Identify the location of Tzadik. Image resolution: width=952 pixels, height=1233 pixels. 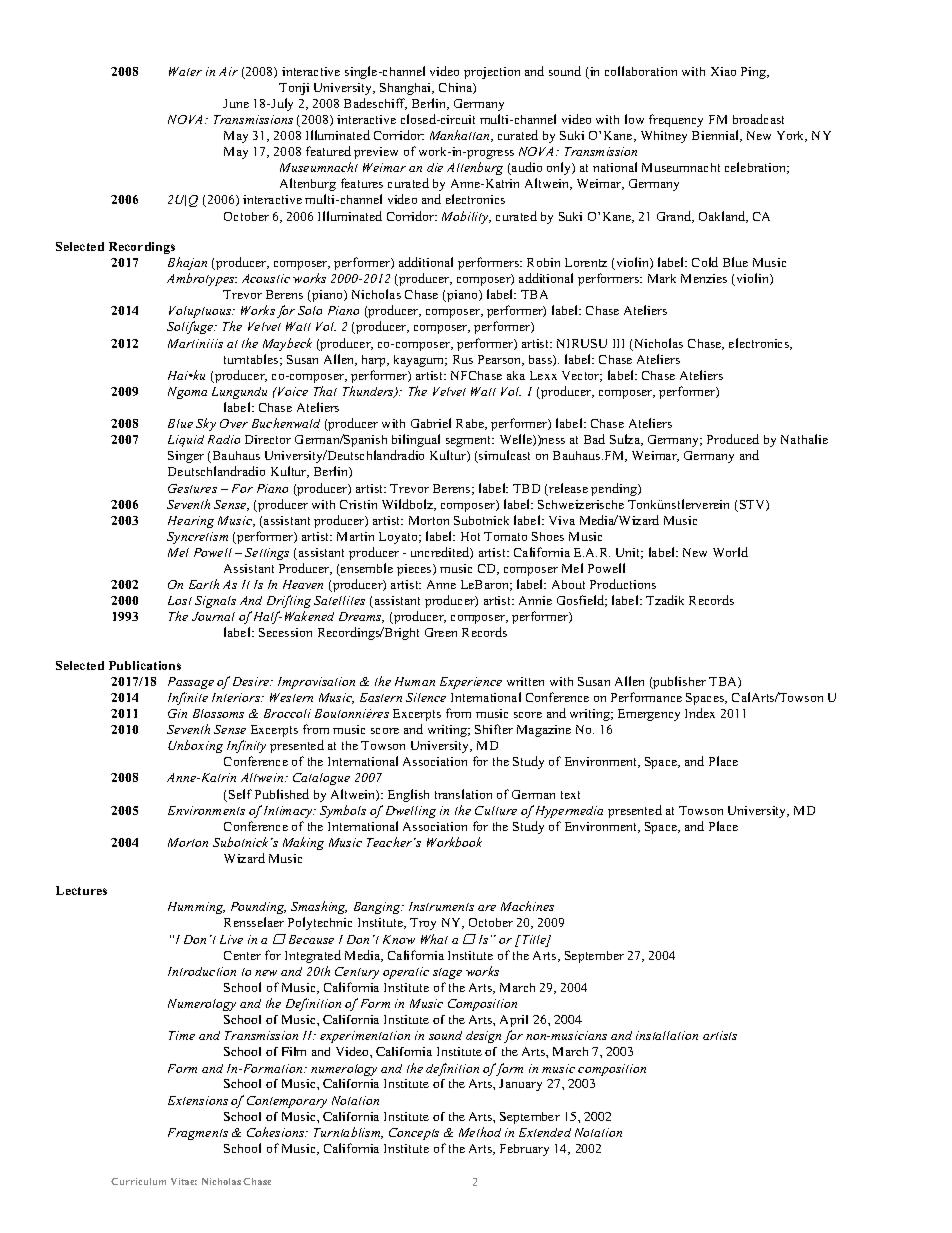
(665, 600).
